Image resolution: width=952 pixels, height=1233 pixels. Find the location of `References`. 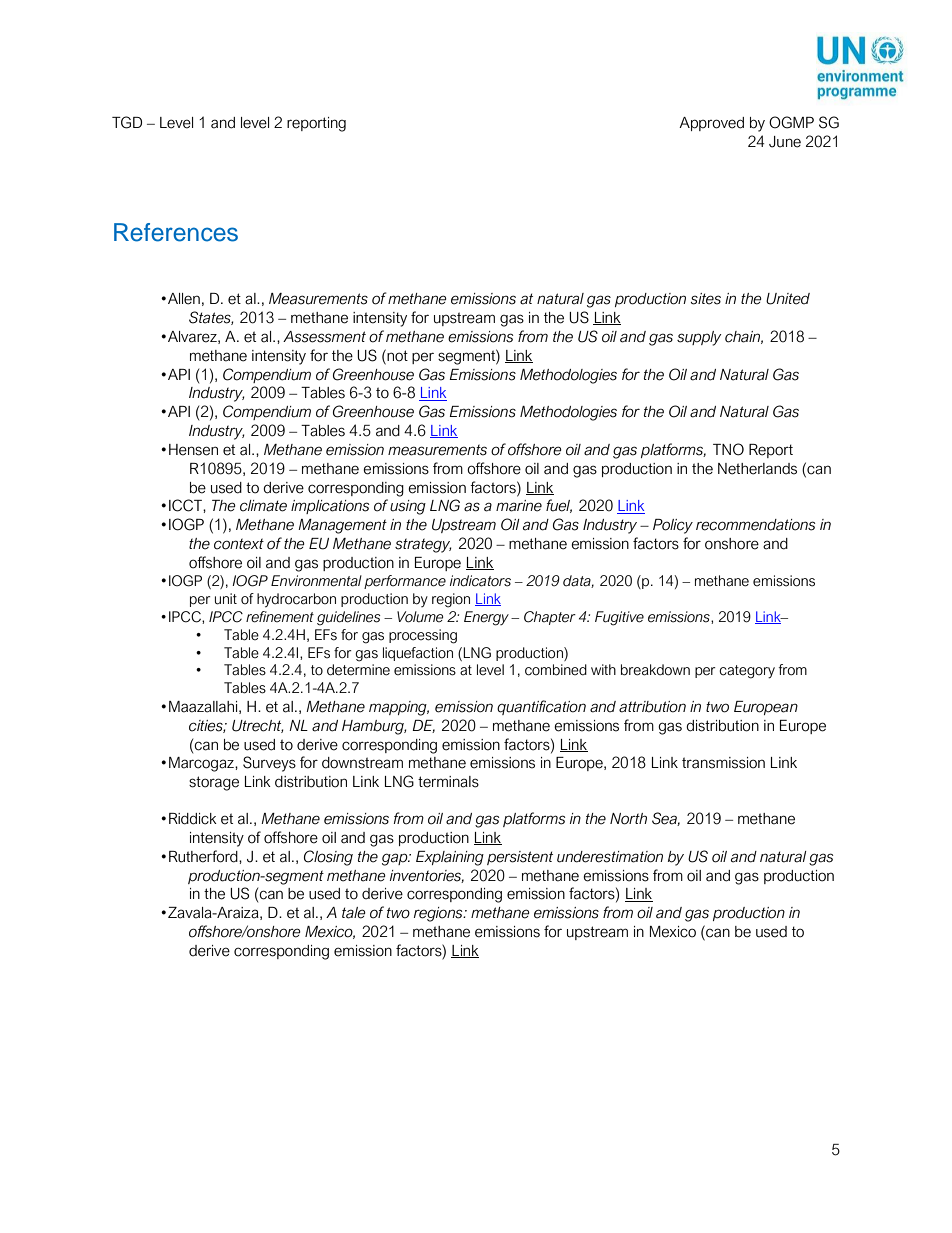

References is located at coordinates (176, 232).
